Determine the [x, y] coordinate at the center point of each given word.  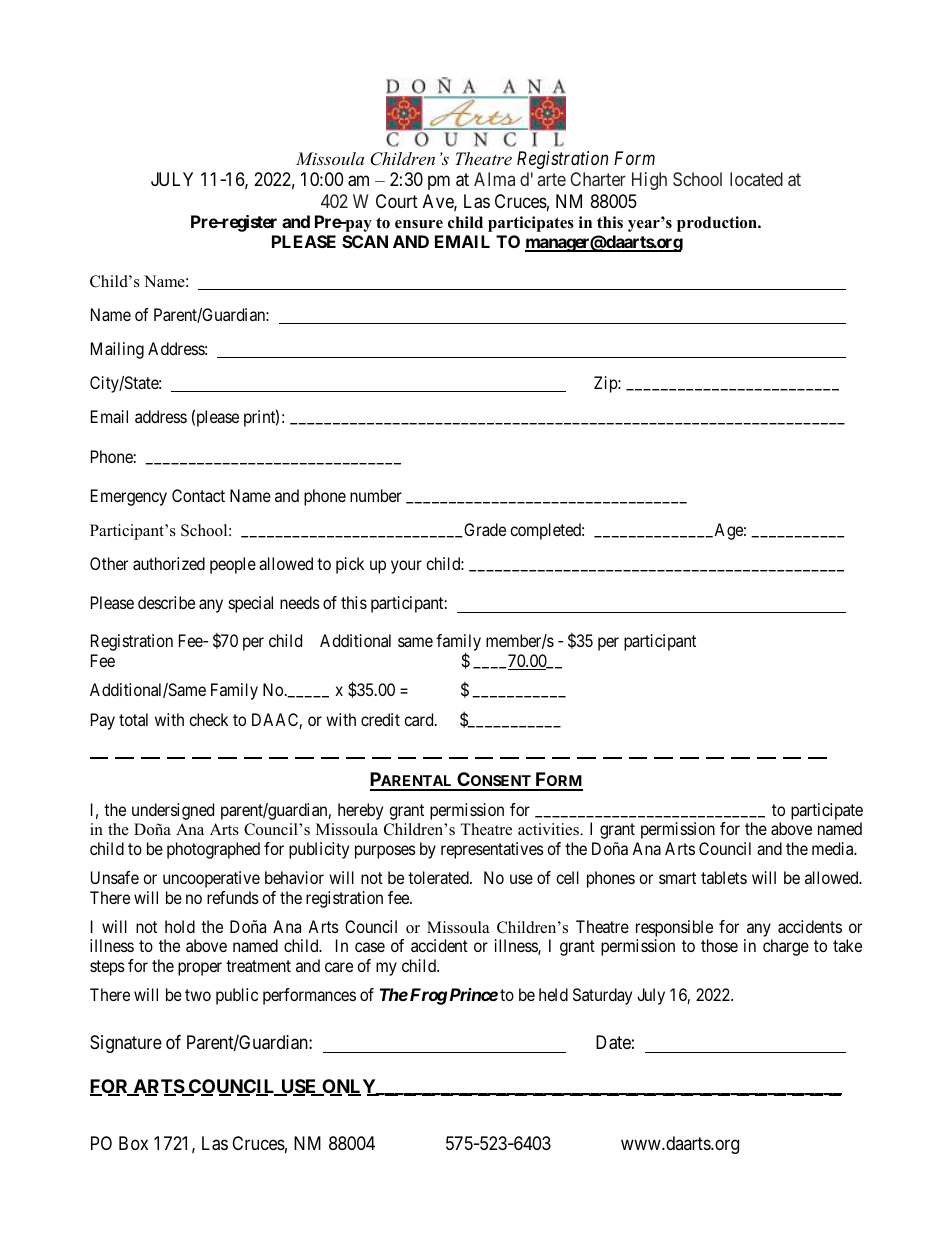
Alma [494, 179]
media [834, 848]
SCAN [365, 241]
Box [133, 1143]
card [420, 719]
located [756, 179]
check [208, 719]
